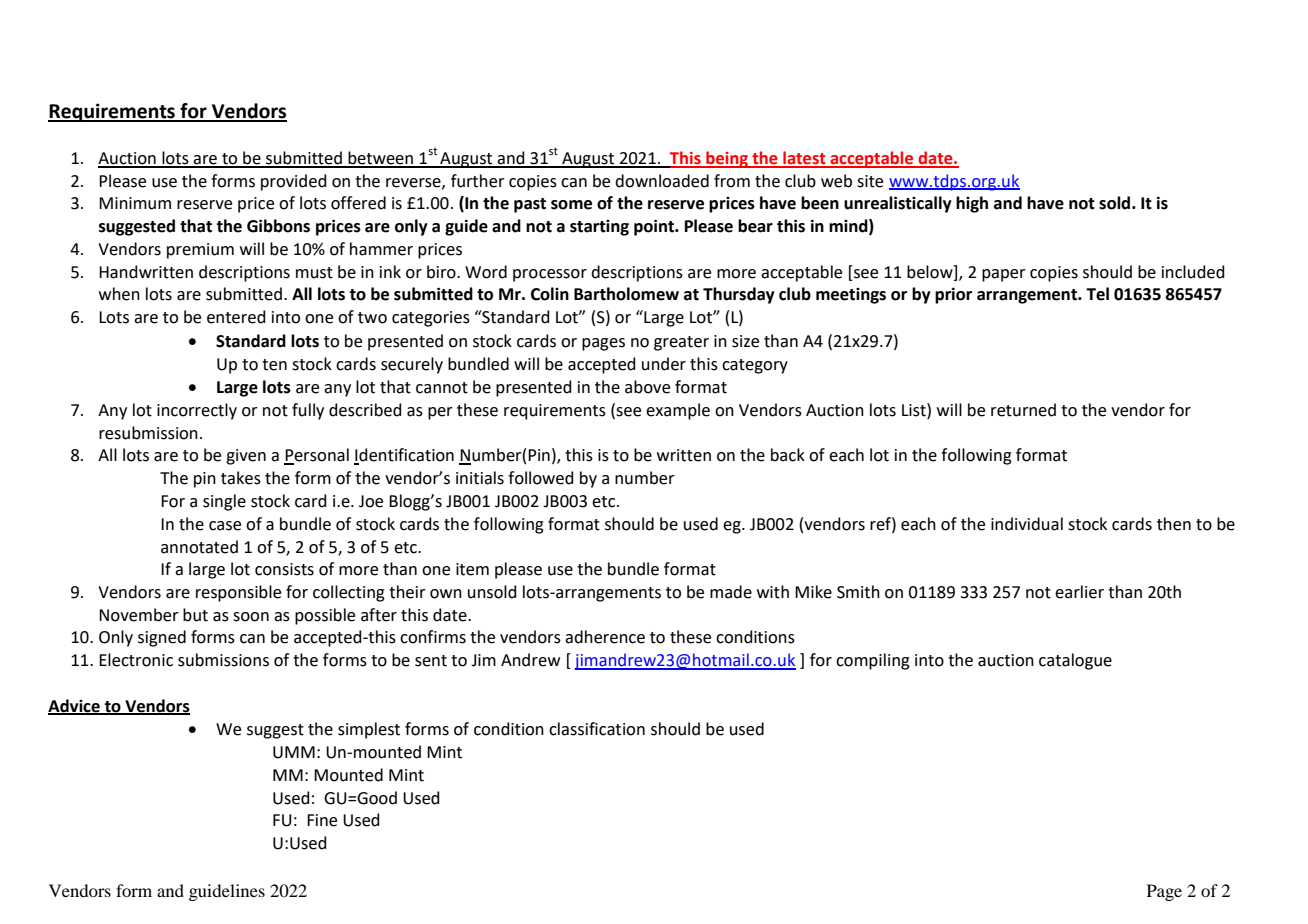  I want to click on downloaded, so click(662, 181).
